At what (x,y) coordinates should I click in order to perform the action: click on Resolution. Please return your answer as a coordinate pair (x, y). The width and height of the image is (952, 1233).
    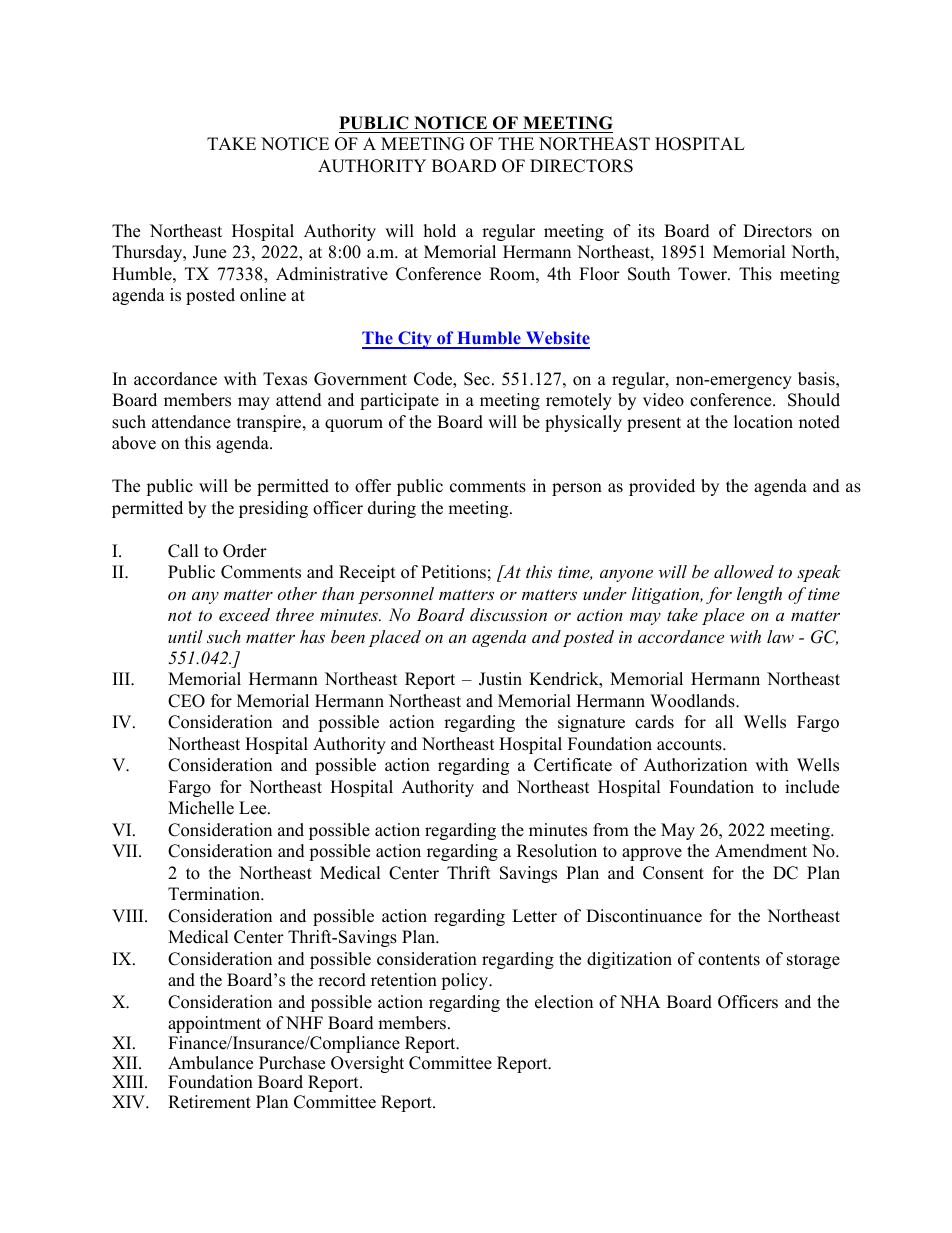
    Looking at the image, I should click on (557, 851).
